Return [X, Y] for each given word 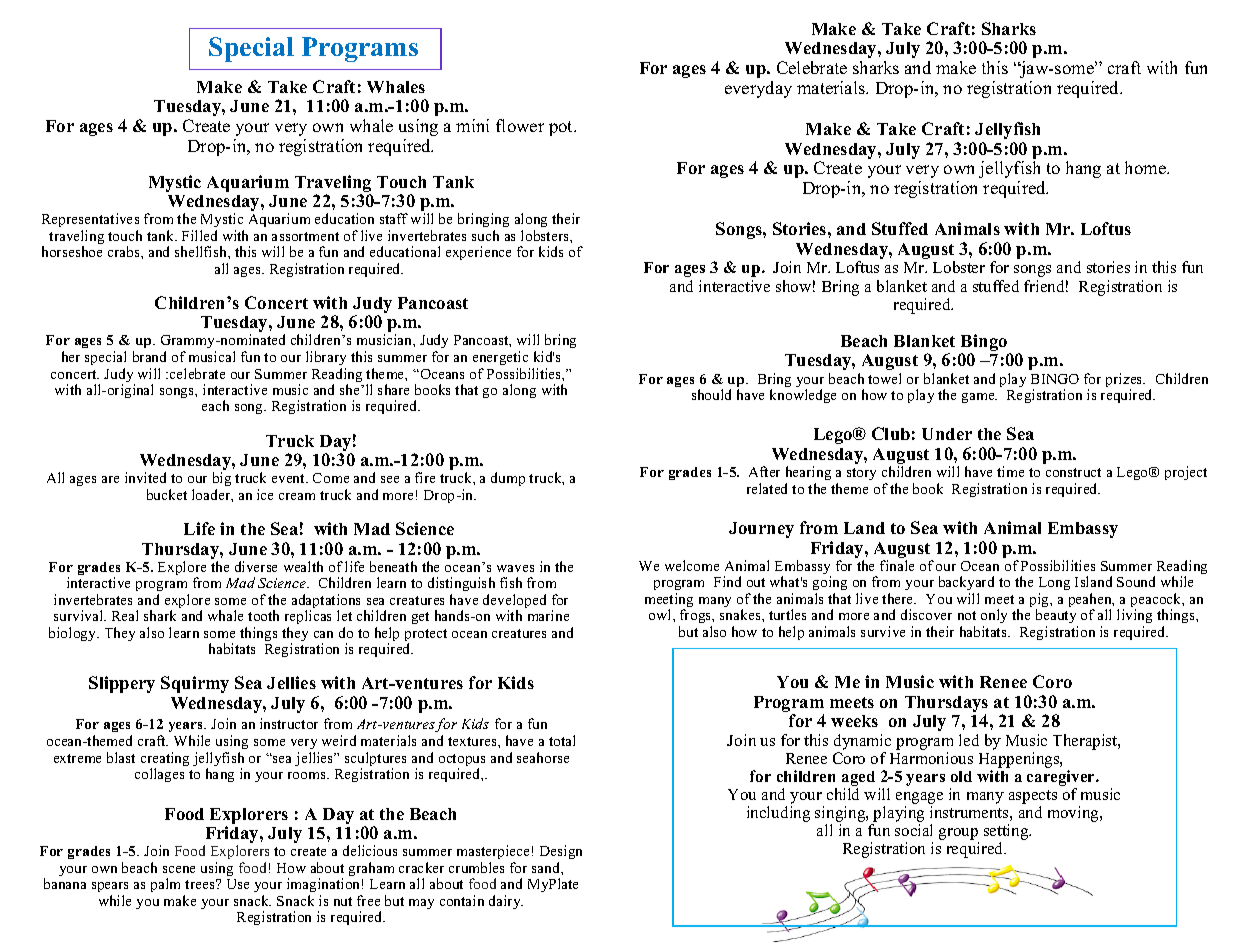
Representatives [90, 220]
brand [149, 356]
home [1146, 167]
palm [165, 885]
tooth [263, 615]
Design [561, 854]
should [711, 394]
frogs [696, 618]
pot [562, 128]
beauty [1057, 618]
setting [1007, 833]
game [979, 398]
